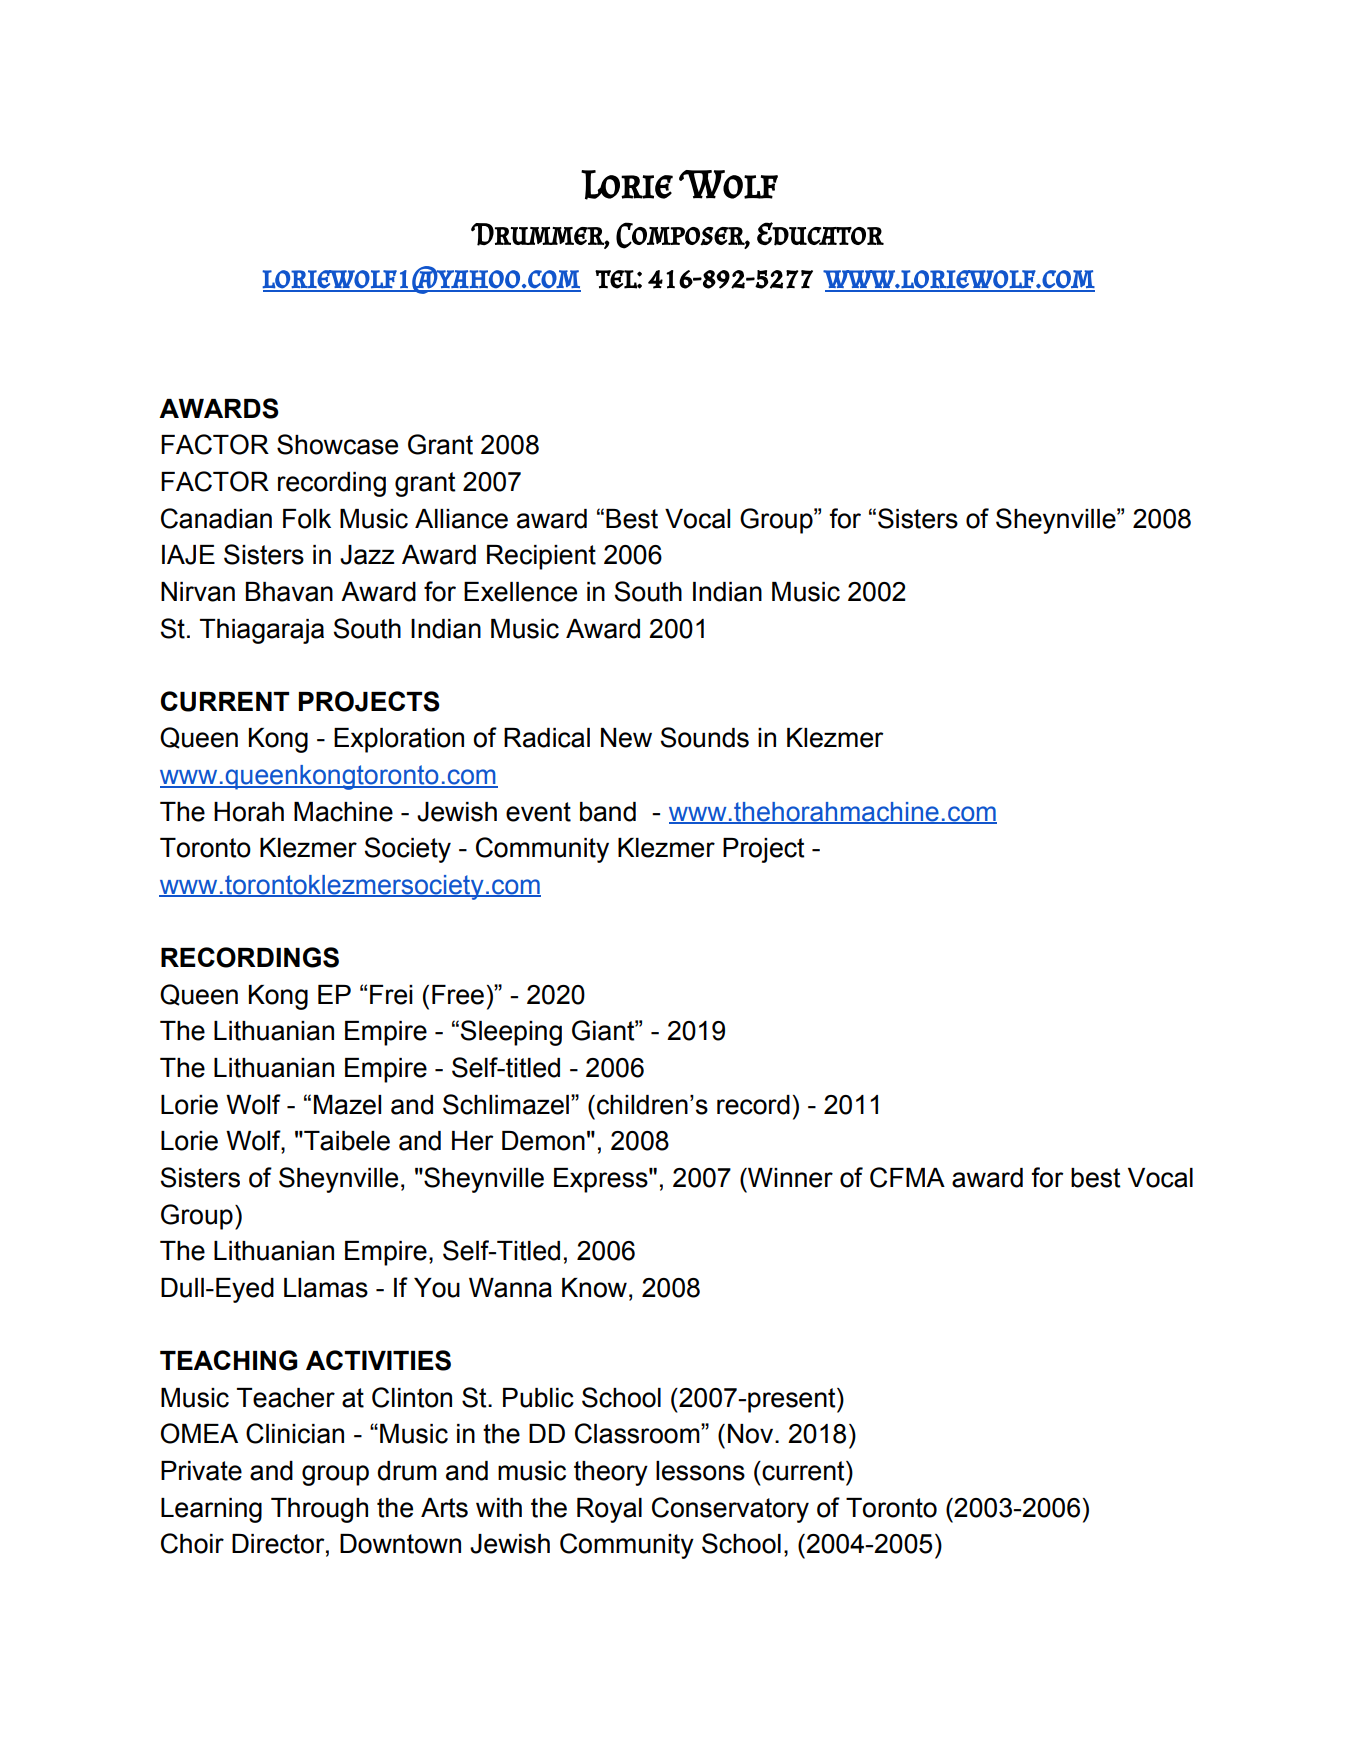 This document has height=1758, width=1358. I want to click on Winner, so click(789, 1178).
